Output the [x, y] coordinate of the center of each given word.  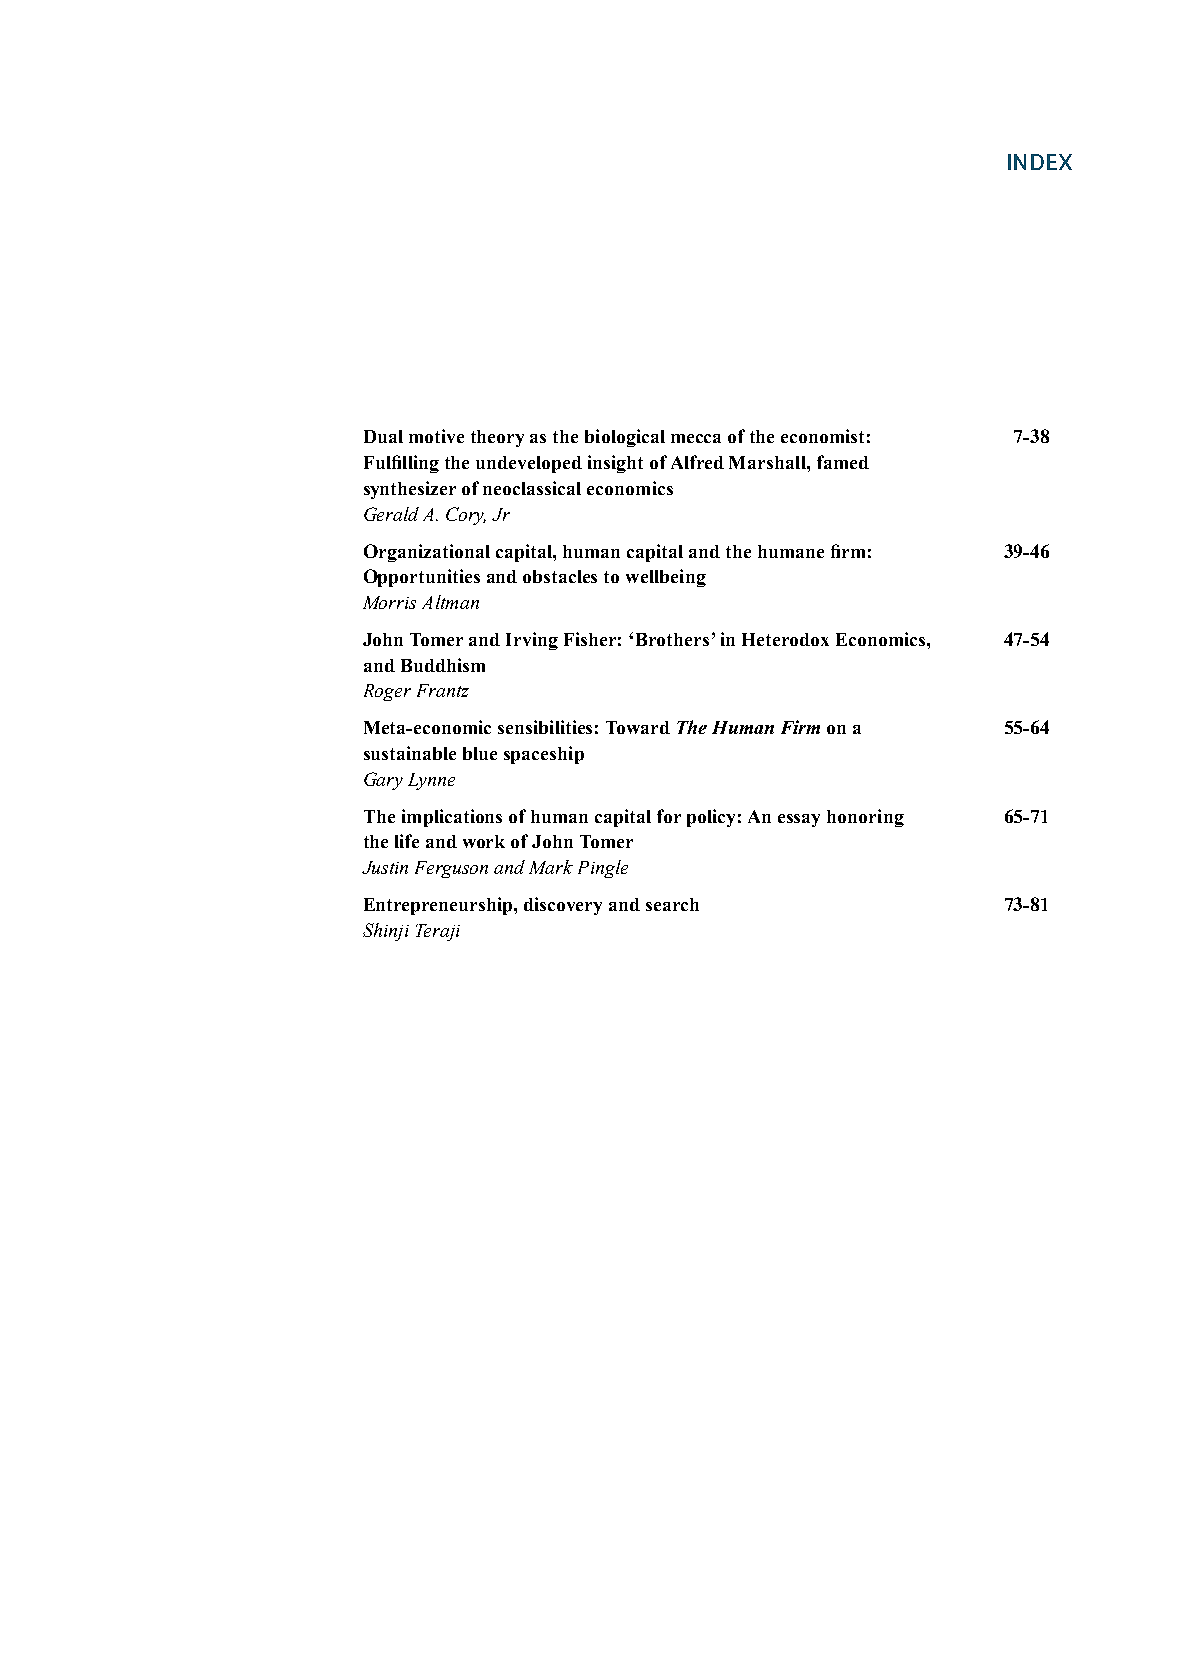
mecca [696, 438]
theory [497, 438]
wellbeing [666, 578]
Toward [638, 727]
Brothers [672, 639]
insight [615, 464]
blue [480, 753]
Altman [450, 602]
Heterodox [785, 639]
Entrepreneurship [439, 906]
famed [843, 462]
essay [799, 820]
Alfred [697, 462]
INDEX [1040, 162]
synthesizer [410, 490]
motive [436, 436]
